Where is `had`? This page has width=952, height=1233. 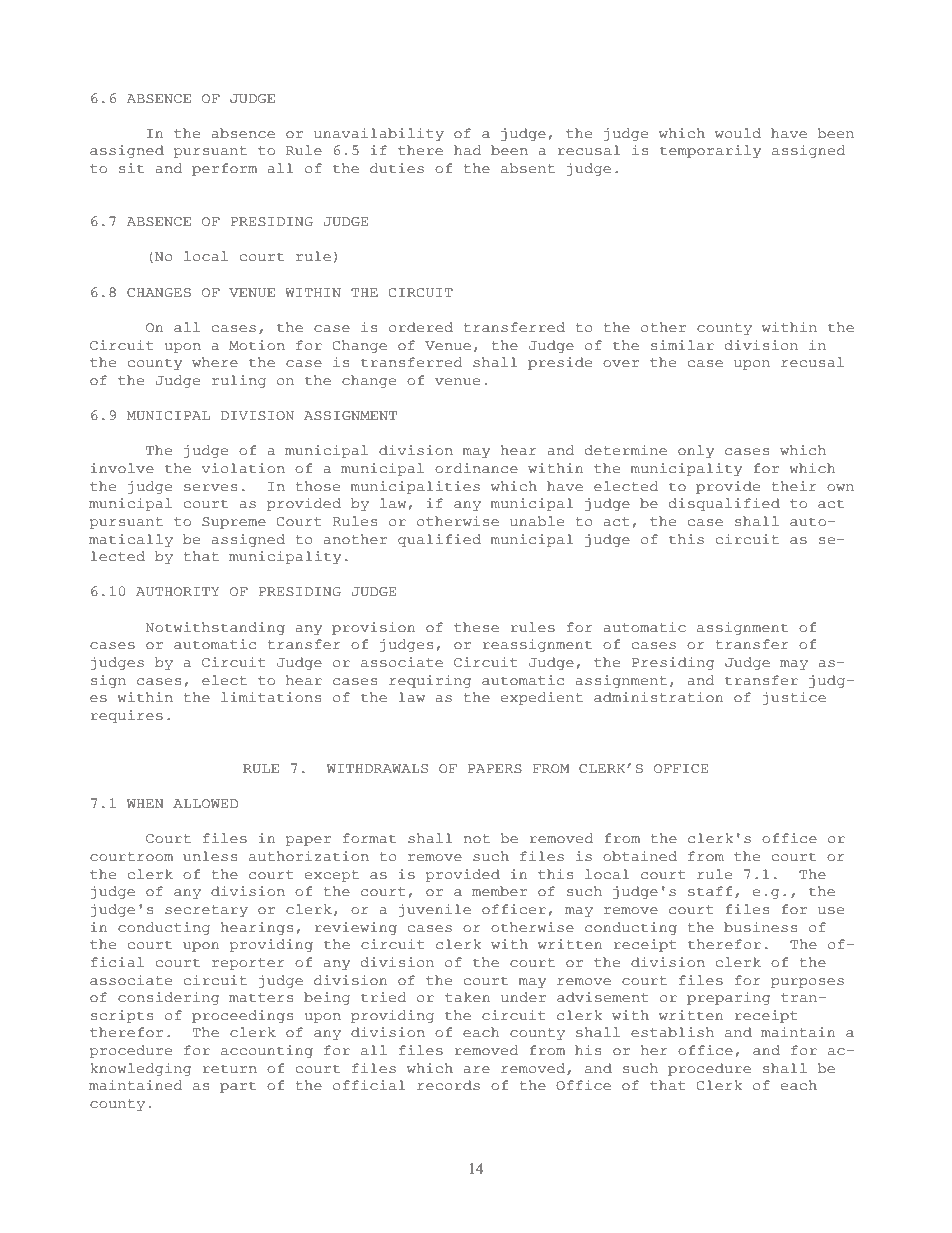 had is located at coordinates (468, 150).
